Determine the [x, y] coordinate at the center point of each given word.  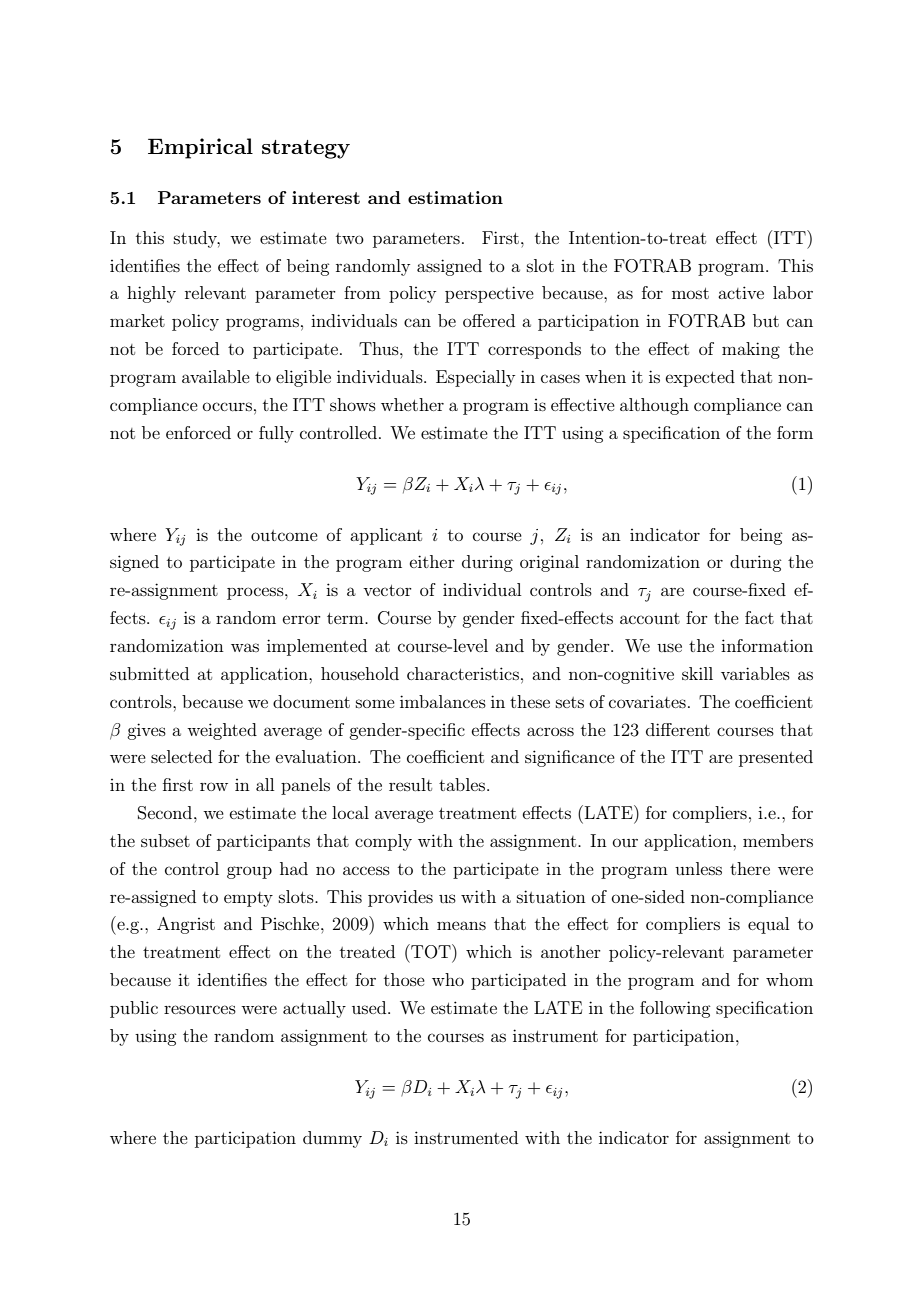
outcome [284, 535]
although [654, 406]
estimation [455, 197]
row [214, 786]
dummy [332, 1139]
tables [463, 784]
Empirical [200, 148]
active [741, 292]
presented [776, 758]
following [675, 1009]
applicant [386, 536]
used [370, 1007]
